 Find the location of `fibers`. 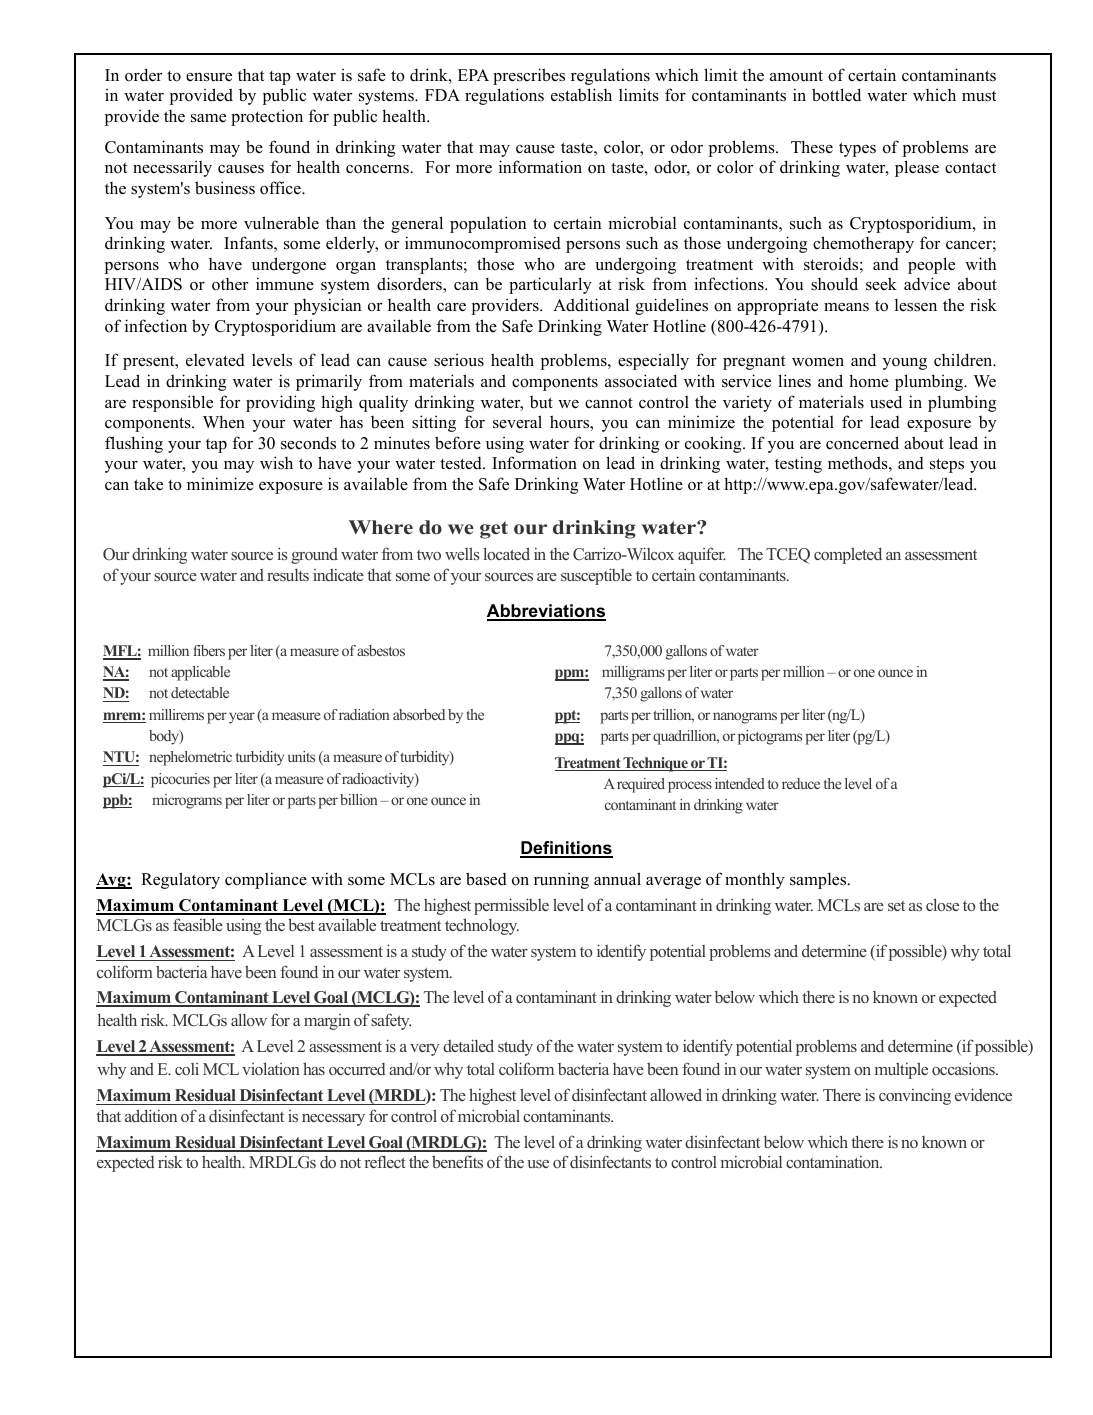

fibers is located at coordinates (209, 650).
